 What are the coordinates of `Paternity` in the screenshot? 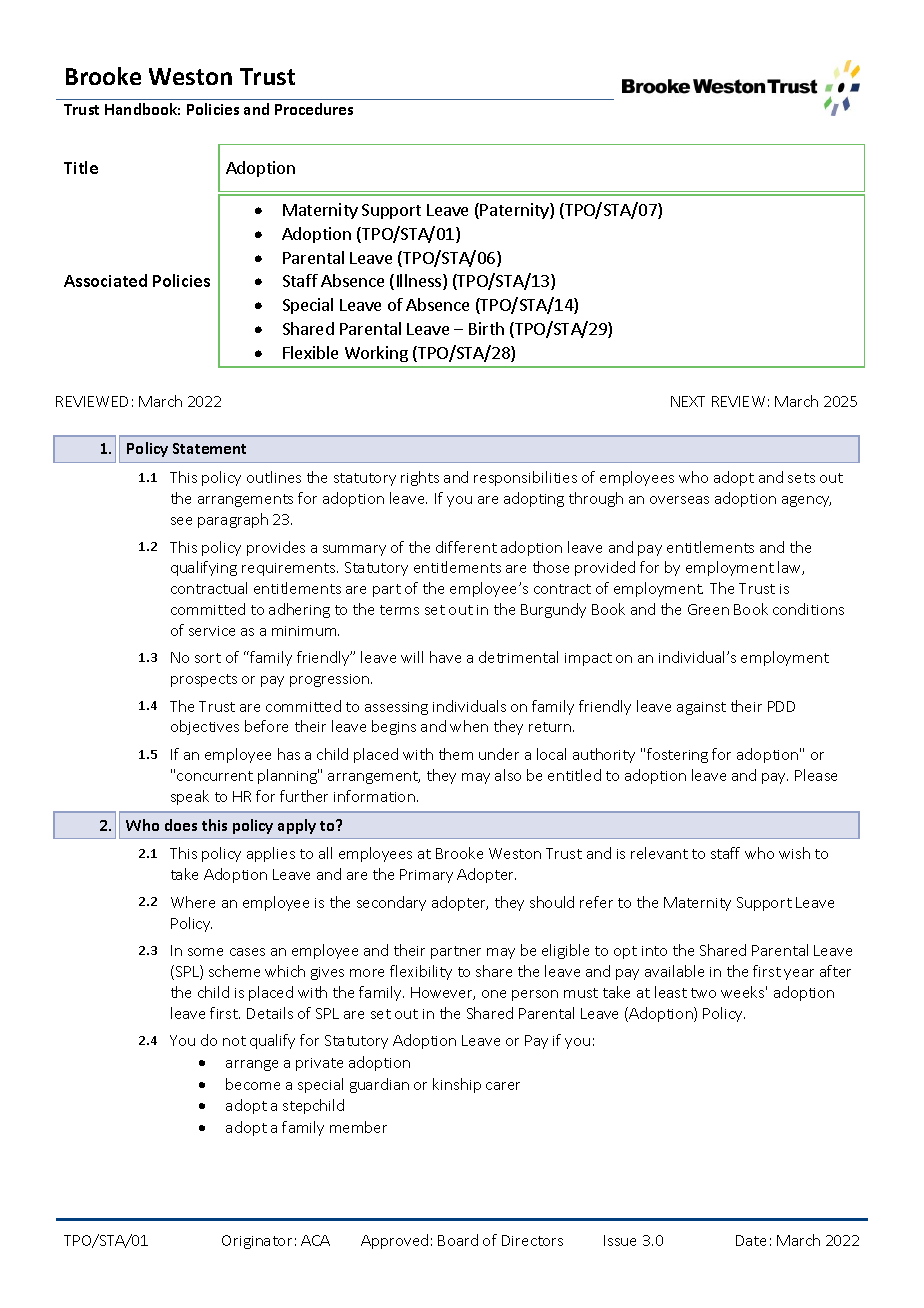 It's located at (515, 211).
